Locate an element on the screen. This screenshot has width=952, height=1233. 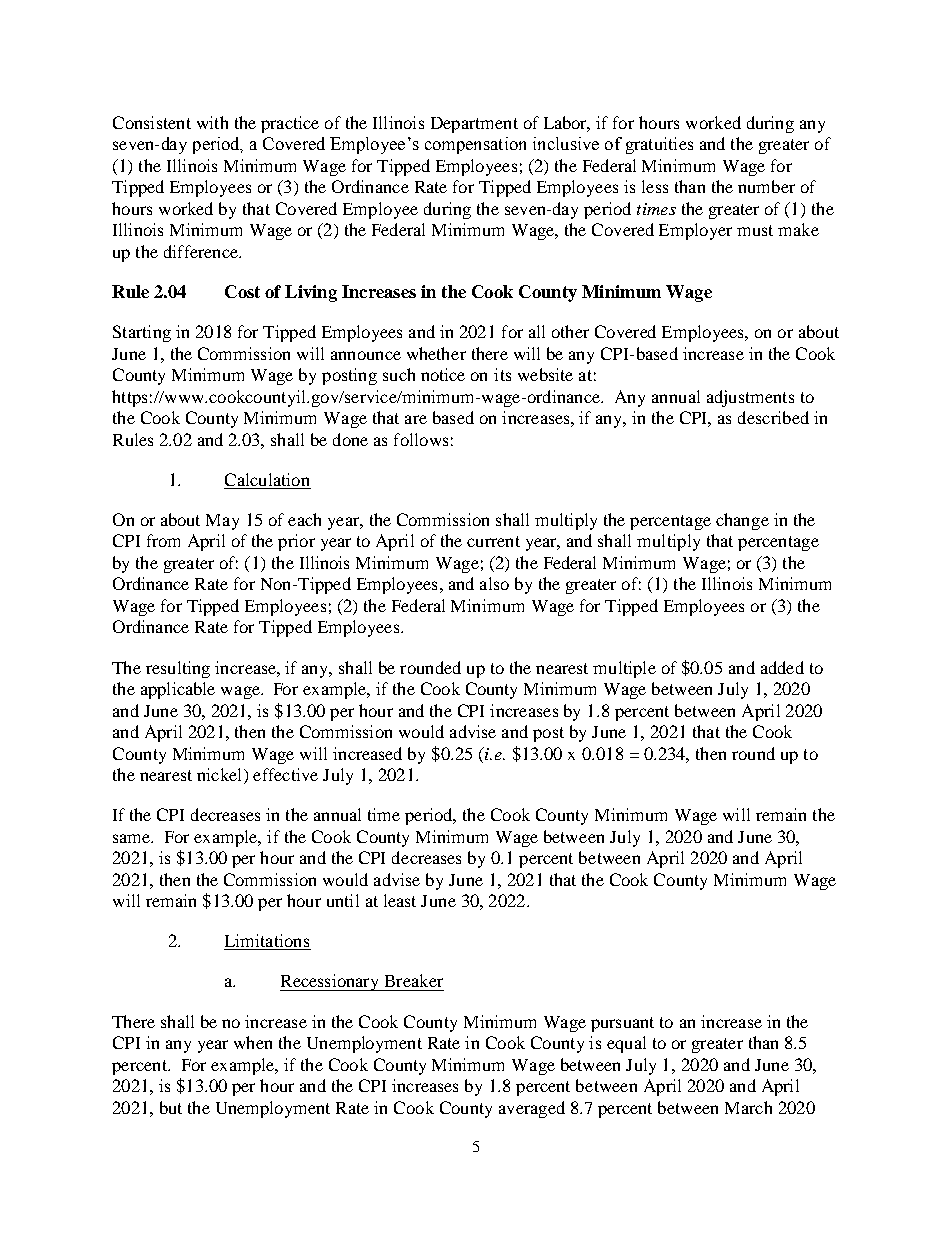
also is located at coordinates (494, 583).
